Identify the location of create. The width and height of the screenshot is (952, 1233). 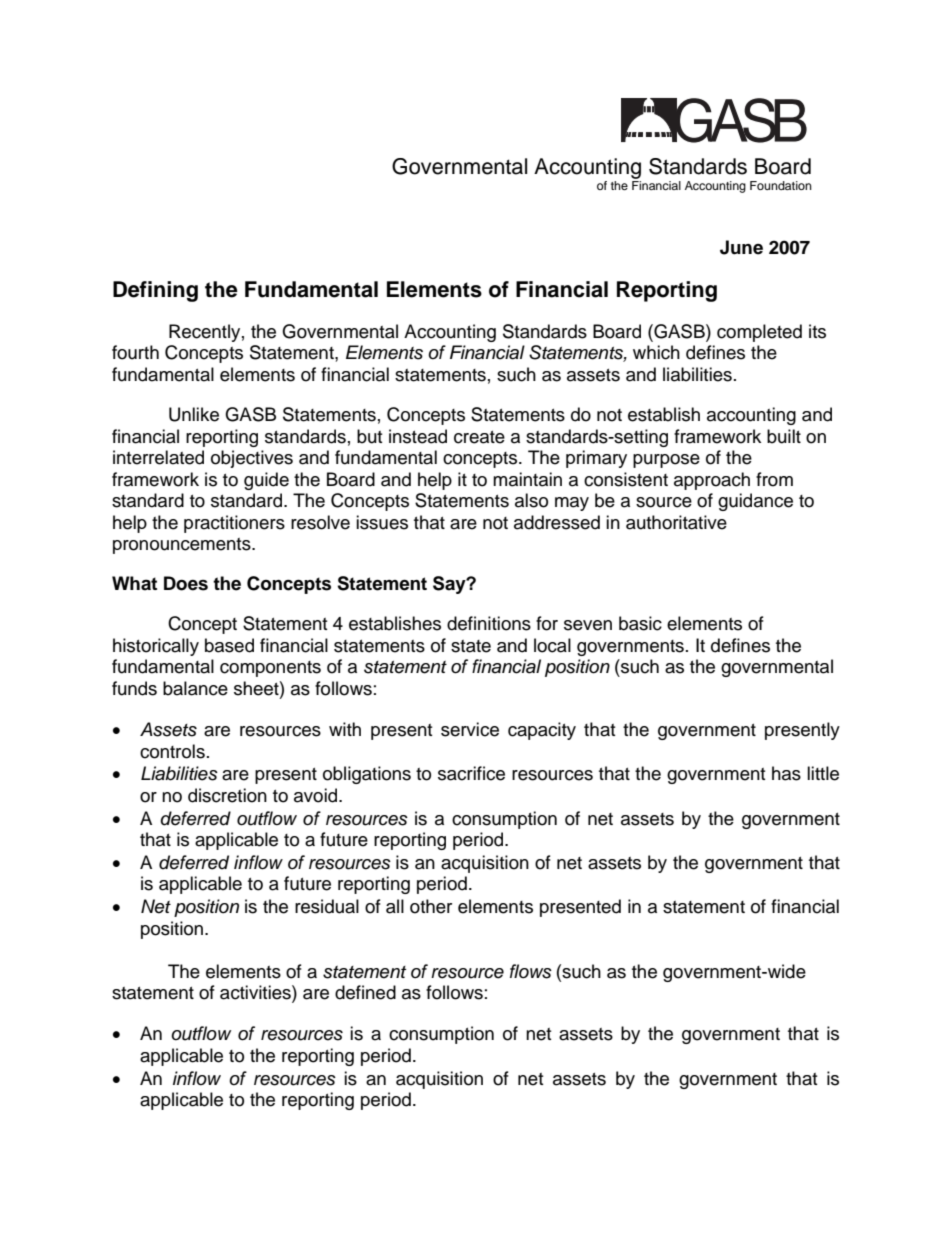
(479, 437).
